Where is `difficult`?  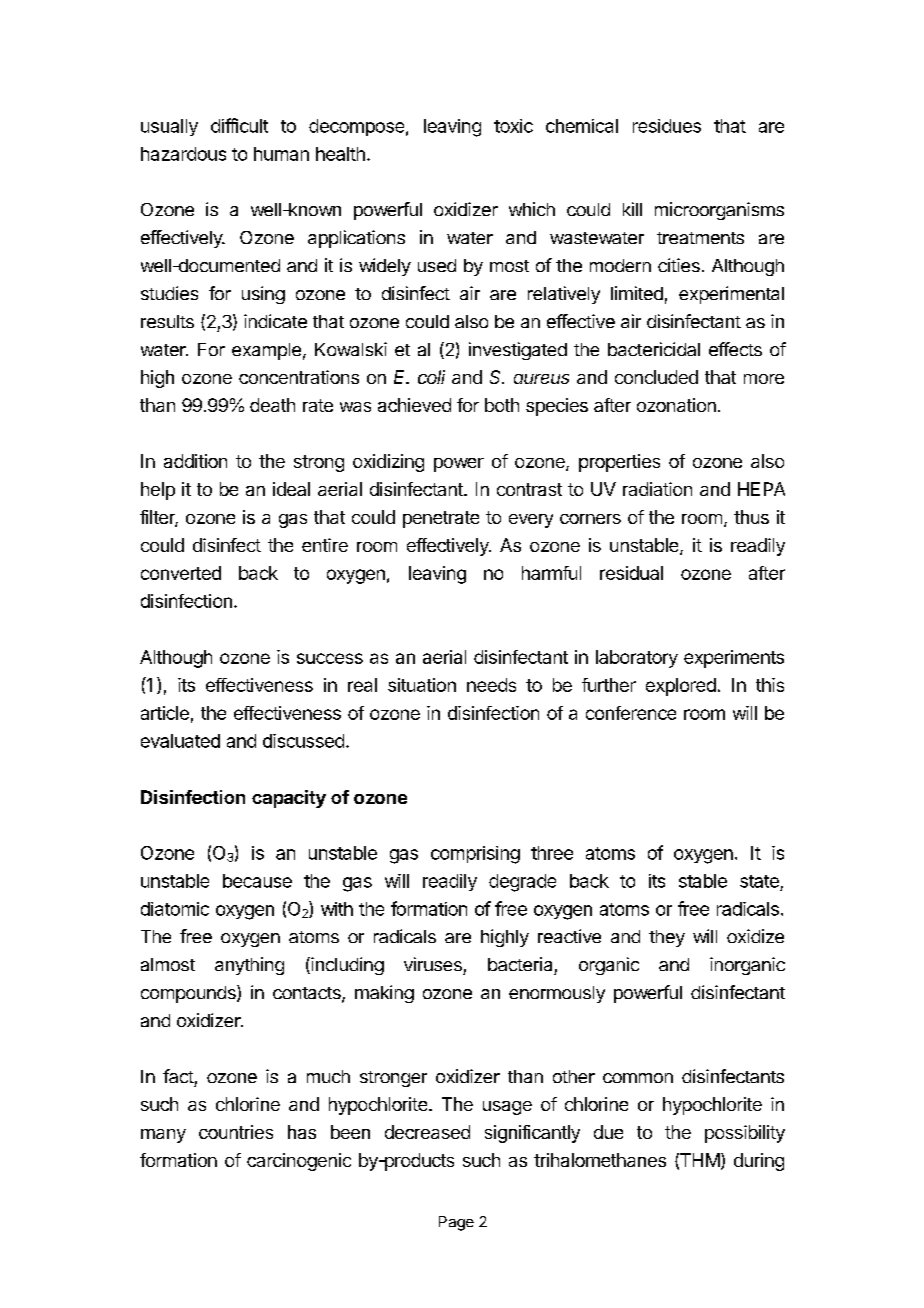
difficult is located at coordinates (239, 125).
